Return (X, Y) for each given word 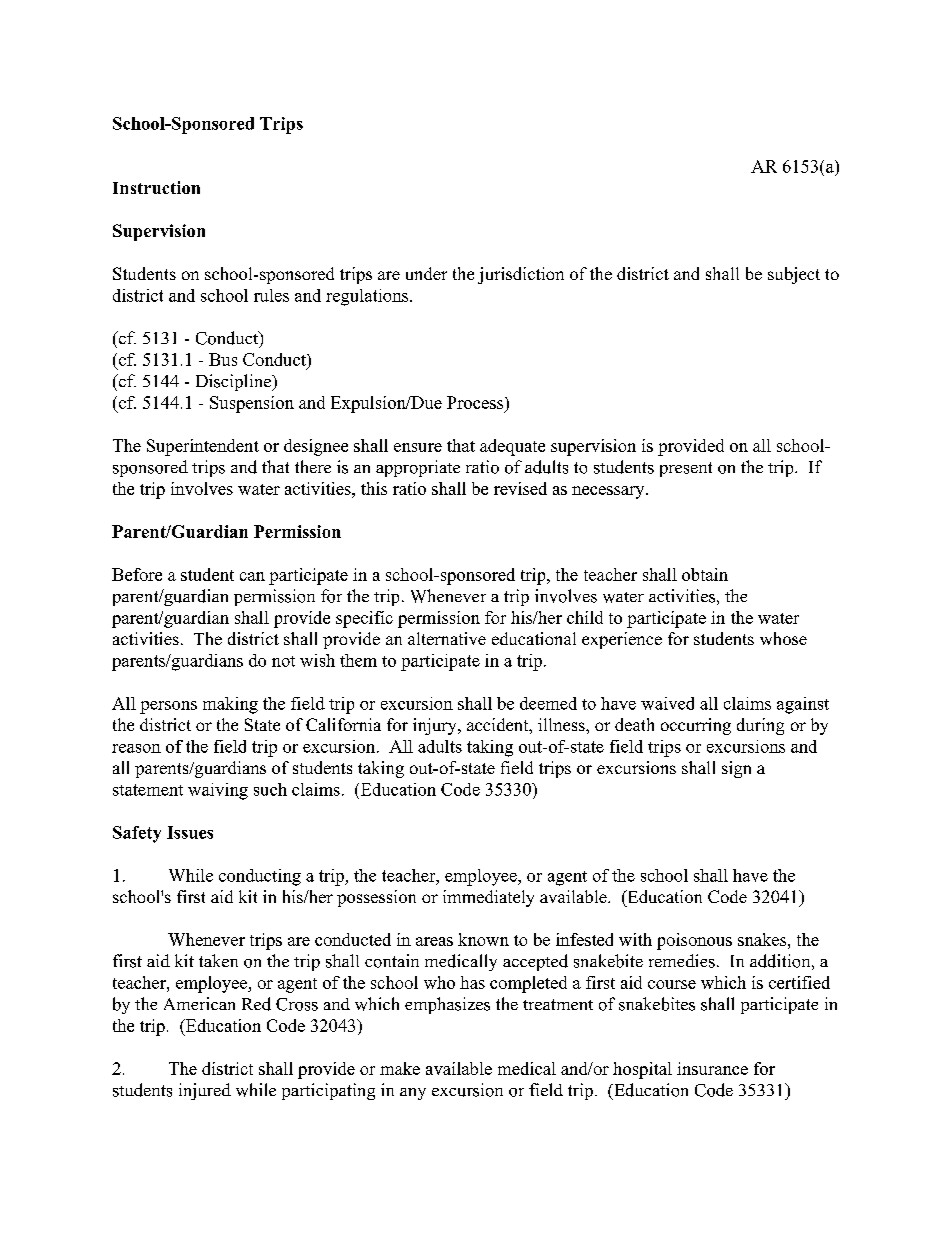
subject (794, 275)
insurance (712, 1068)
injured (205, 1091)
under (426, 273)
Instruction (156, 187)
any (413, 1094)
